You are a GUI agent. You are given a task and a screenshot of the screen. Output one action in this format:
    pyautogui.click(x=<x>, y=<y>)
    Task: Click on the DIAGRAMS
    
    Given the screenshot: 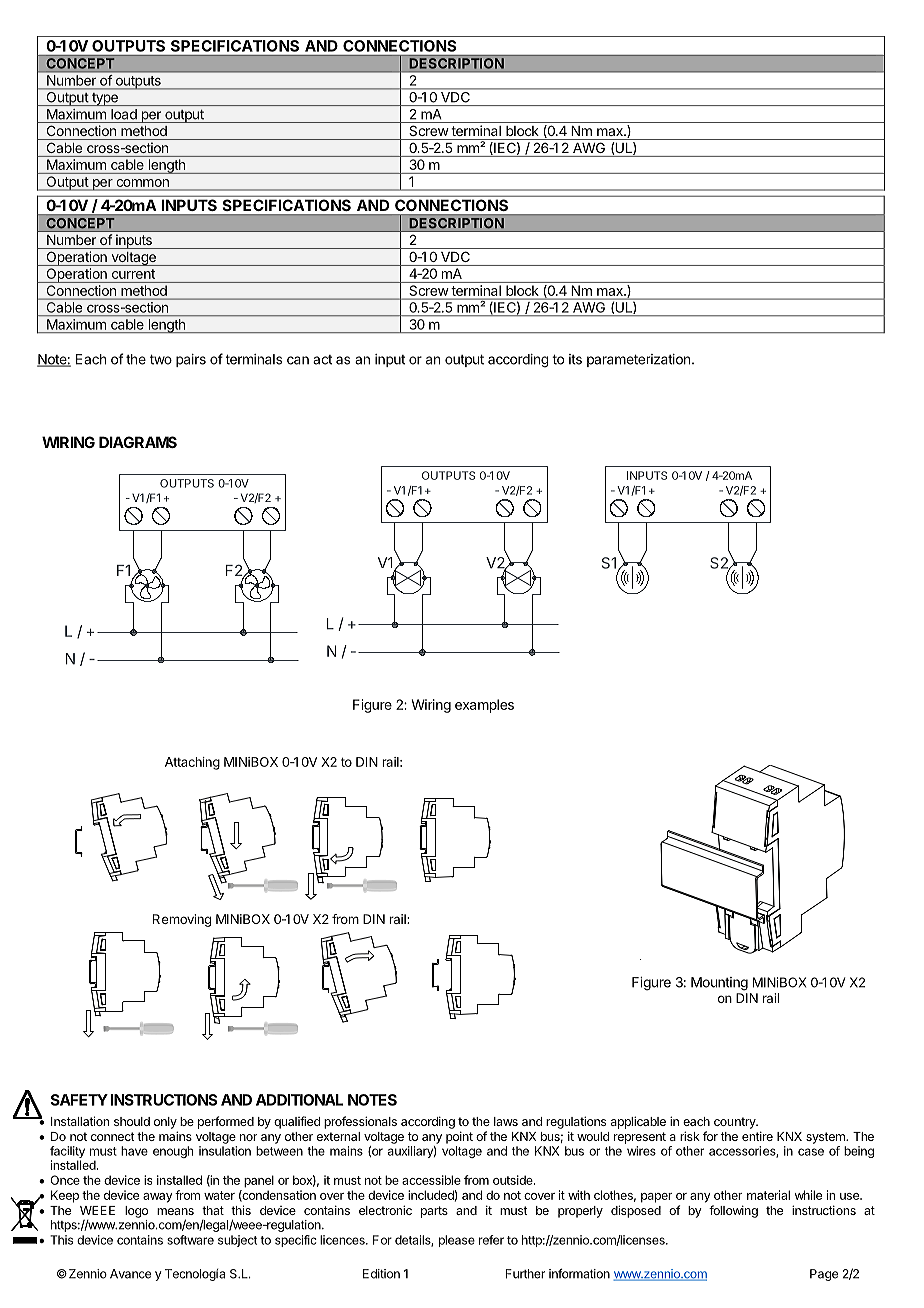 What is the action you would take?
    pyautogui.click(x=138, y=442)
